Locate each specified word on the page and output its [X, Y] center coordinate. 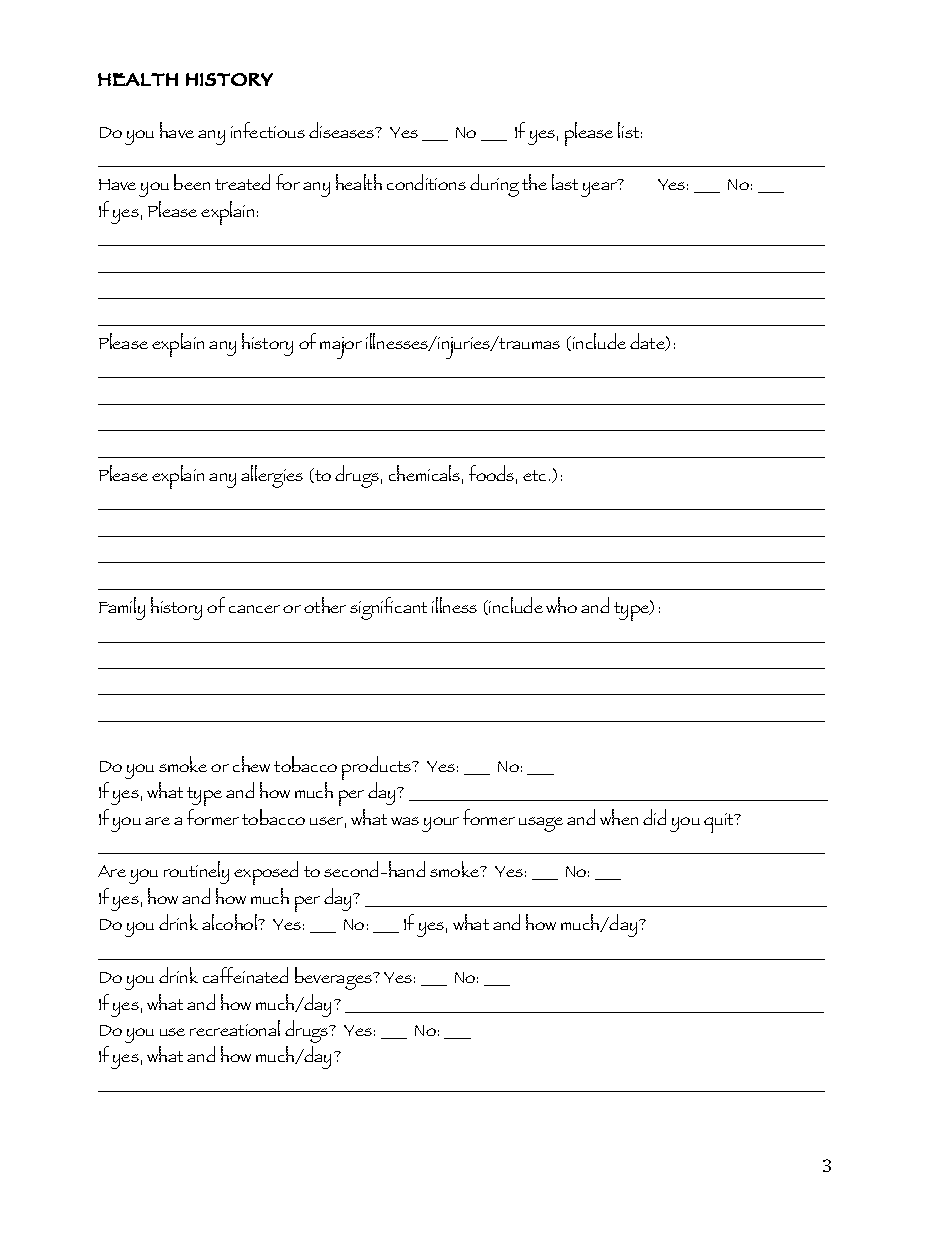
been [192, 182]
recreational [235, 1028]
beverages [334, 978]
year [599, 189]
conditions [426, 182]
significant [388, 608]
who [561, 605]
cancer [254, 609]
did [654, 817]
